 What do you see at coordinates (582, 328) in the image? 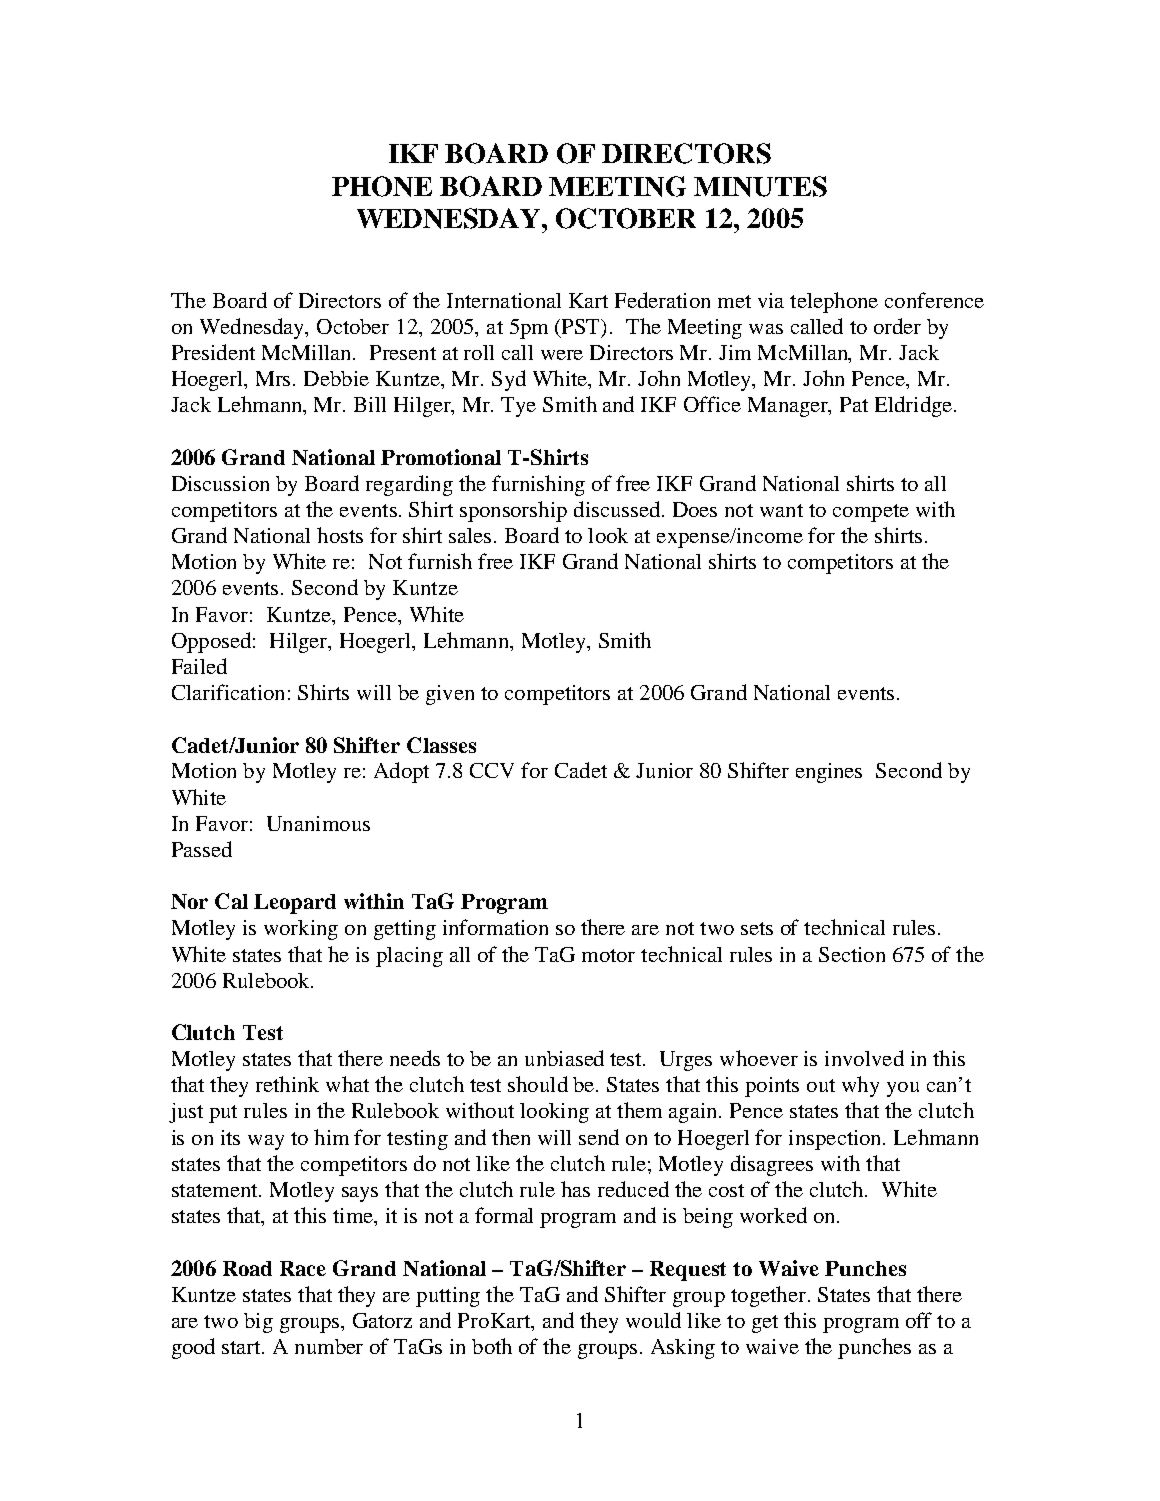
I see `PST` at bounding box center [582, 328].
